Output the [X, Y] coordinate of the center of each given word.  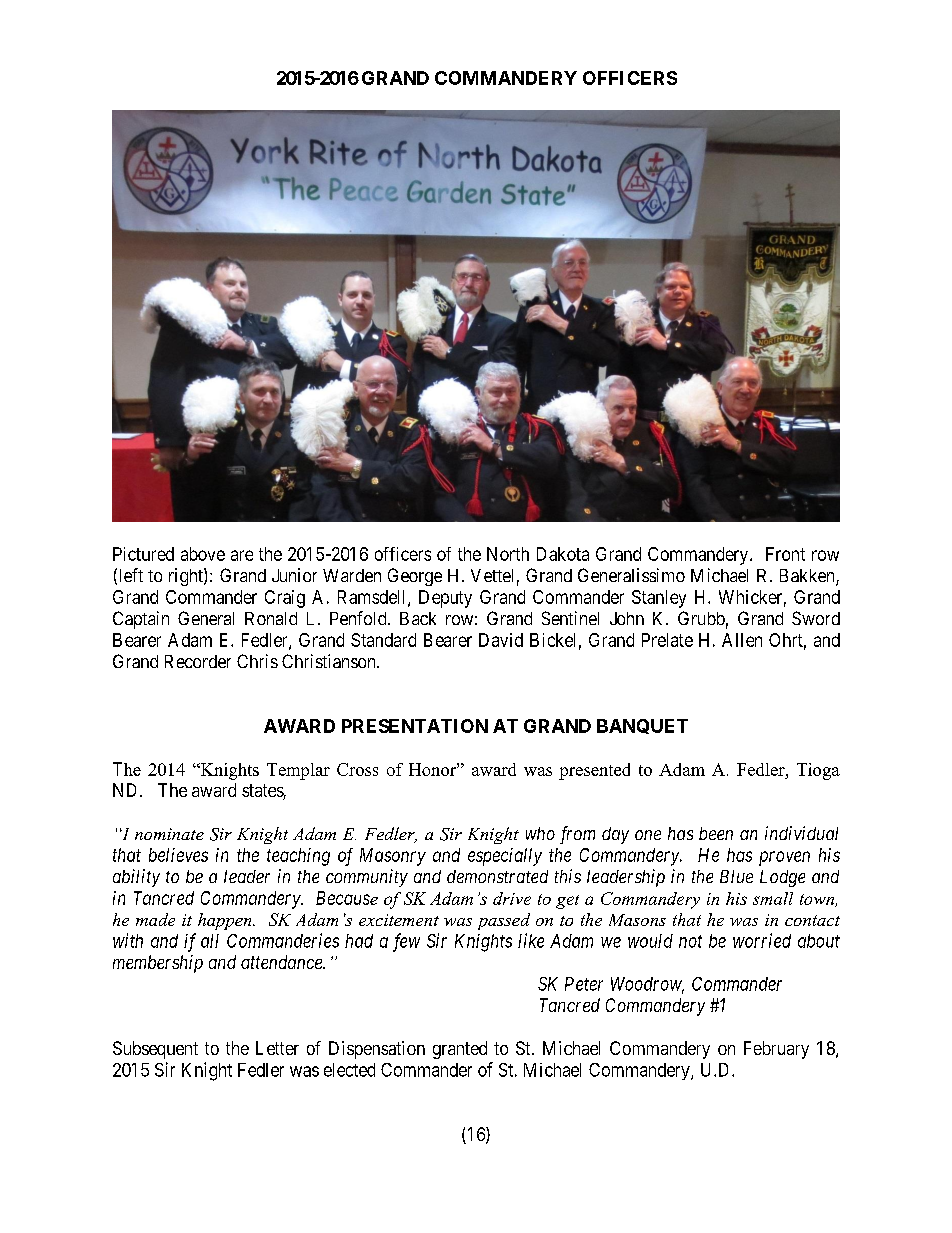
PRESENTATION [415, 726]
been [716, 833]
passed [504, 921]
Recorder [198, 661]
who [540, 833]
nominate [169, 834]
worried [762, 940]
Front [785, 554]
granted [460, 1050]
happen [226, 921]
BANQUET [642, 726]
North [508, 554]
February [776, 1050]
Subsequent [155, 1050]
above [203, 554]
